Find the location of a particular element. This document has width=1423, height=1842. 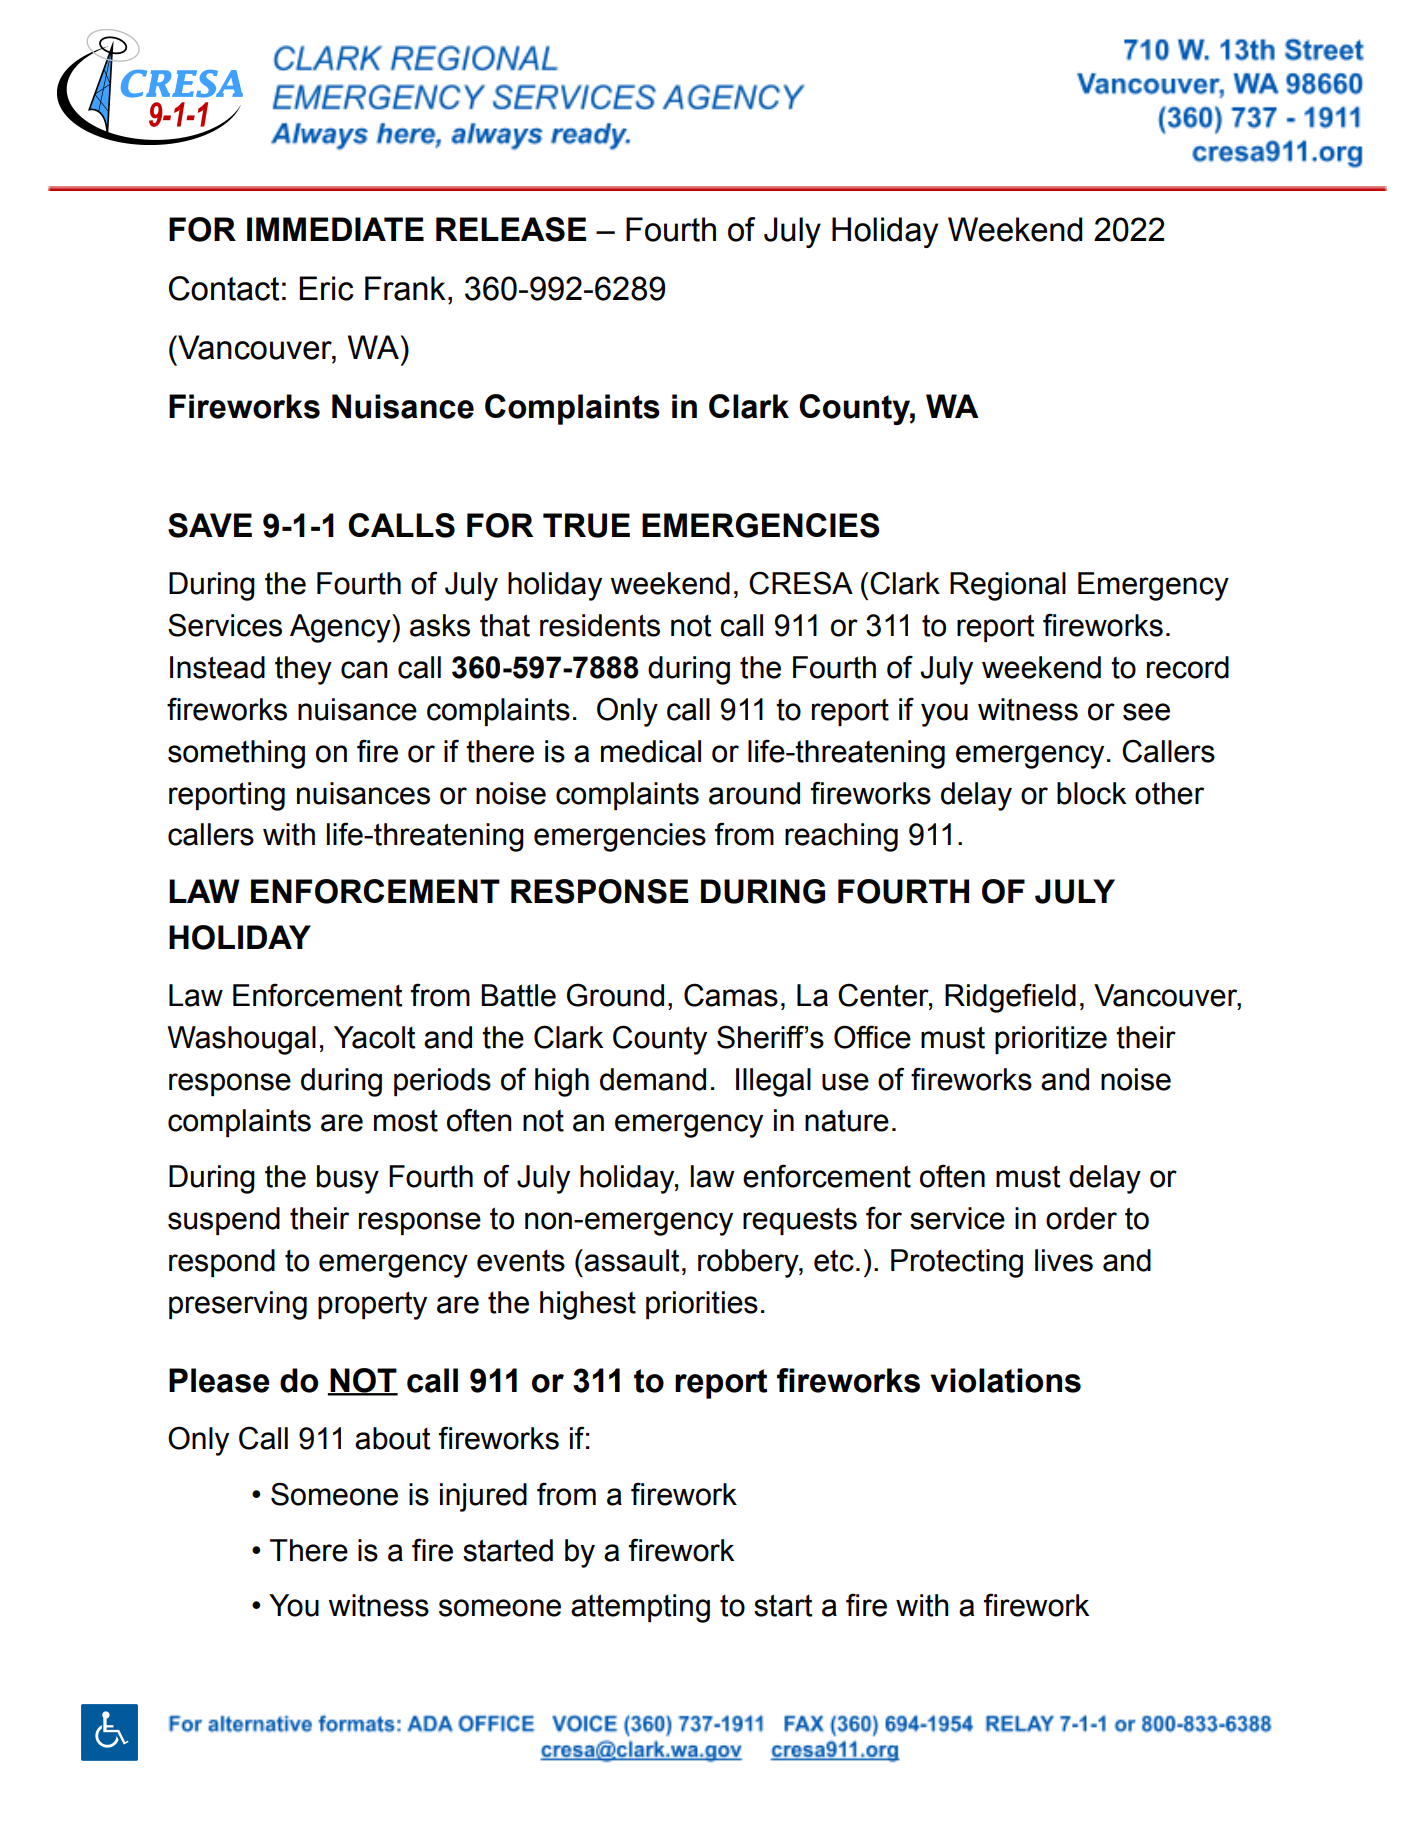

Regional is located at coordinates (1008, 586).
